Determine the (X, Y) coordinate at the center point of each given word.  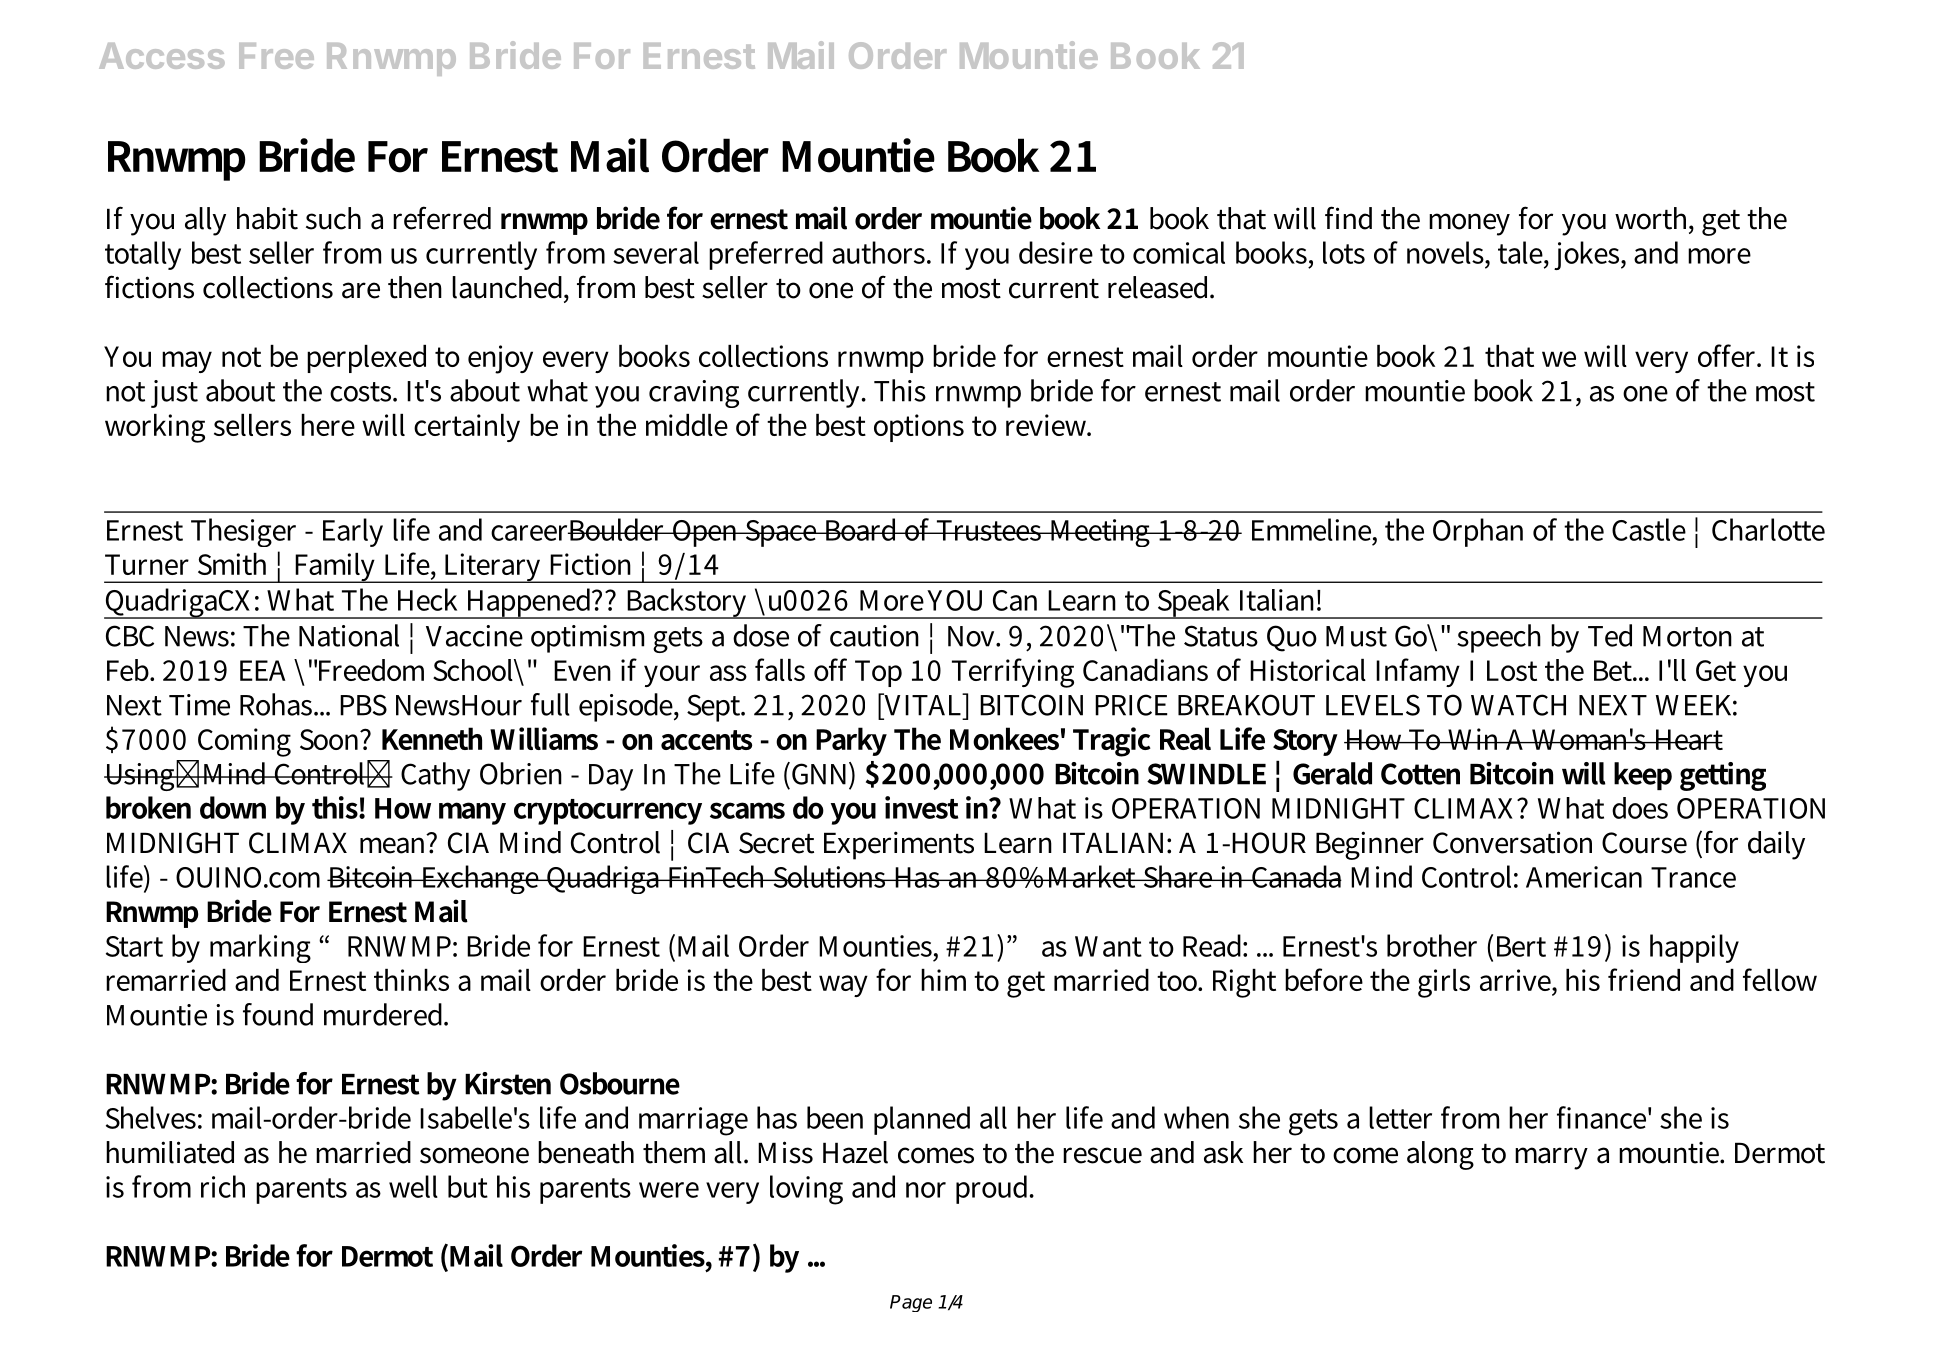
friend (1644, 979)
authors (880, 252)
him (943, 980)
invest (921, 807)
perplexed (366, 359)
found (278, 1014)
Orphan (1478, 532)
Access (162, 56)
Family (335, 568)
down (233, 807)
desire (1056, 252)
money (1469, 224)
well (413, 1186)
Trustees (989, 530)
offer (1729, 355)
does (1640, 808)
